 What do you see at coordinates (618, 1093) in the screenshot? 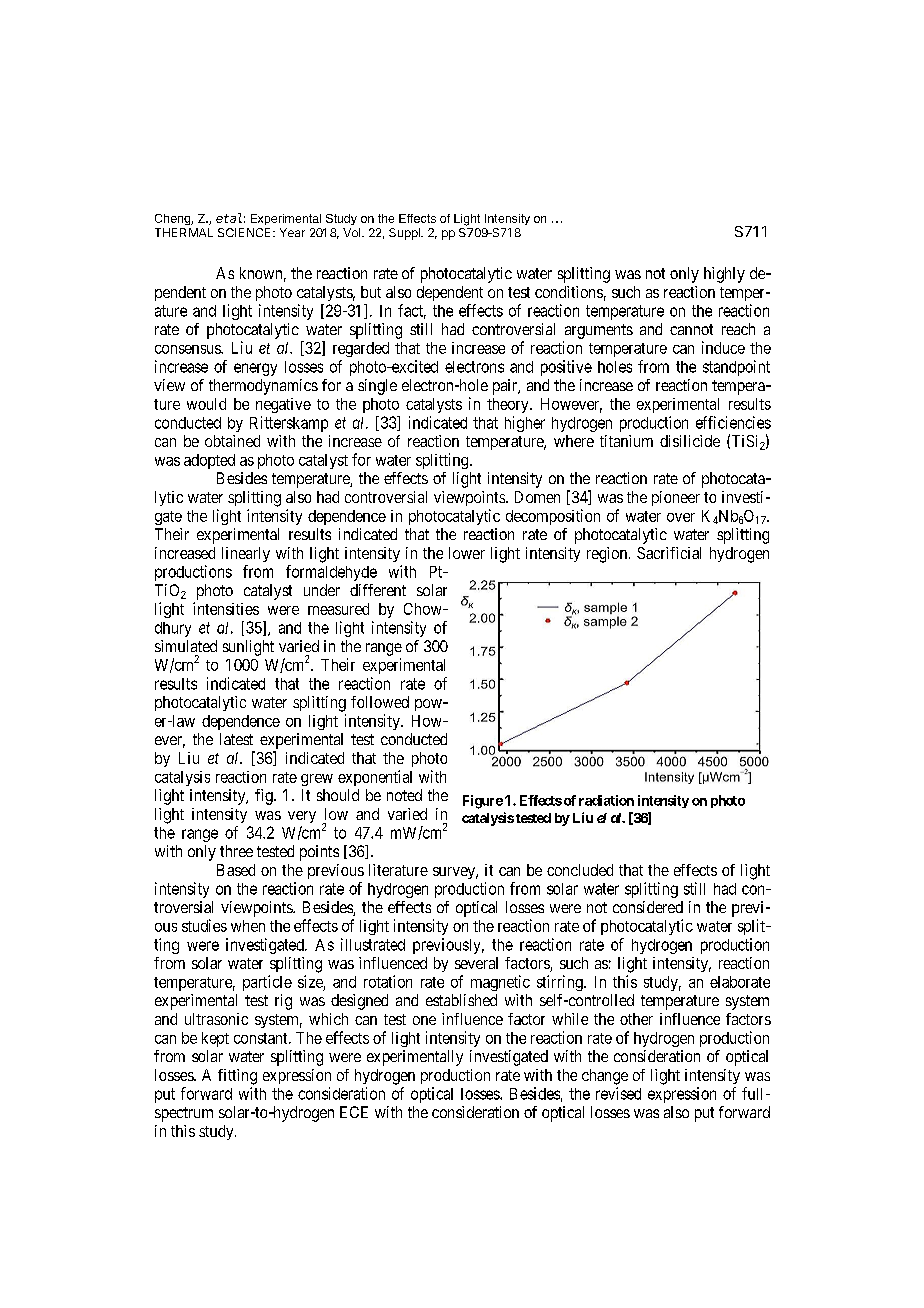
I see `revised` at bounding box center [618, 1093].
